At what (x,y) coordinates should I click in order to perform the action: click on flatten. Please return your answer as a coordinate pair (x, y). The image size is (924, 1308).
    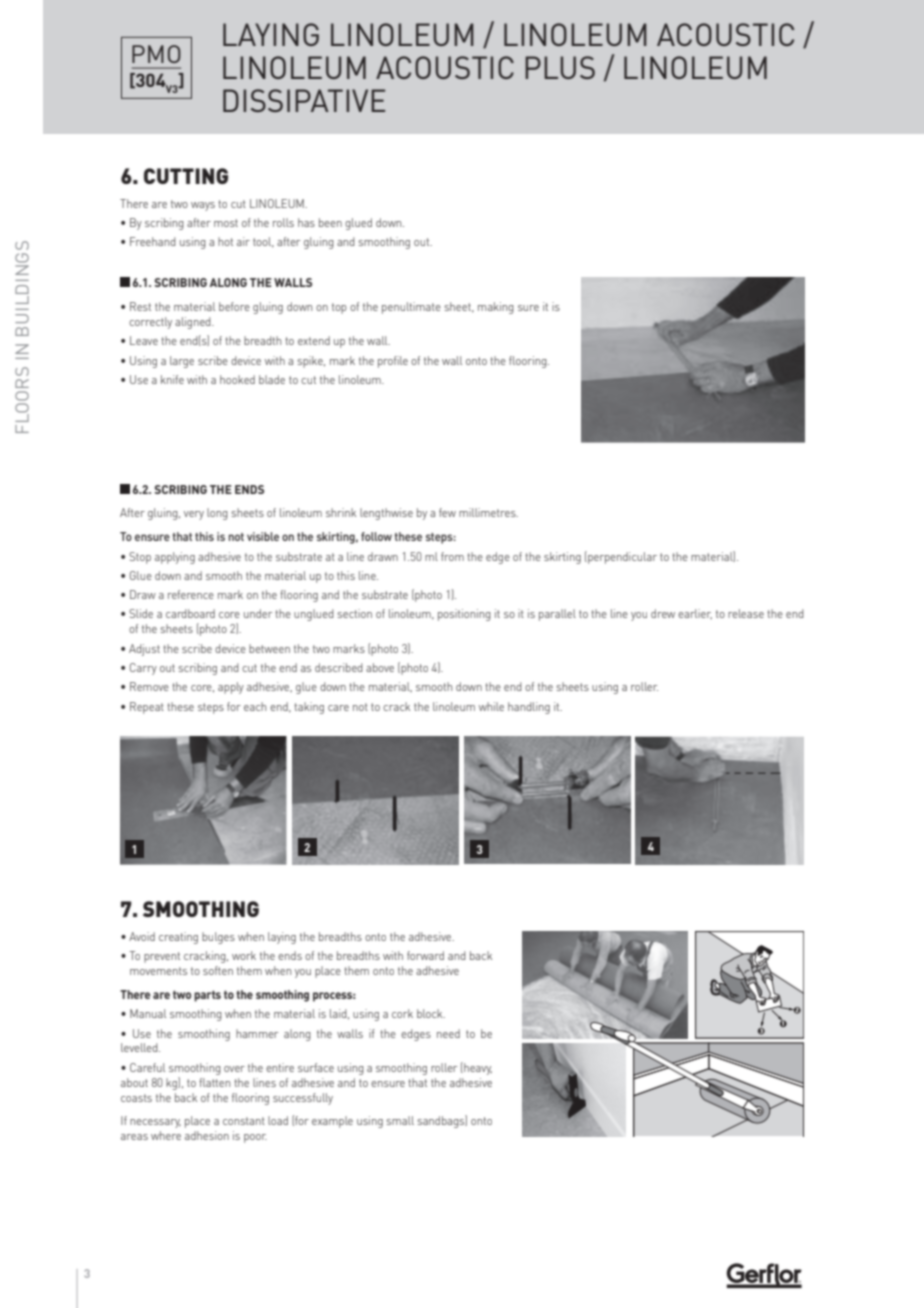
    Looking at the image, I should click on (214, 1082).
